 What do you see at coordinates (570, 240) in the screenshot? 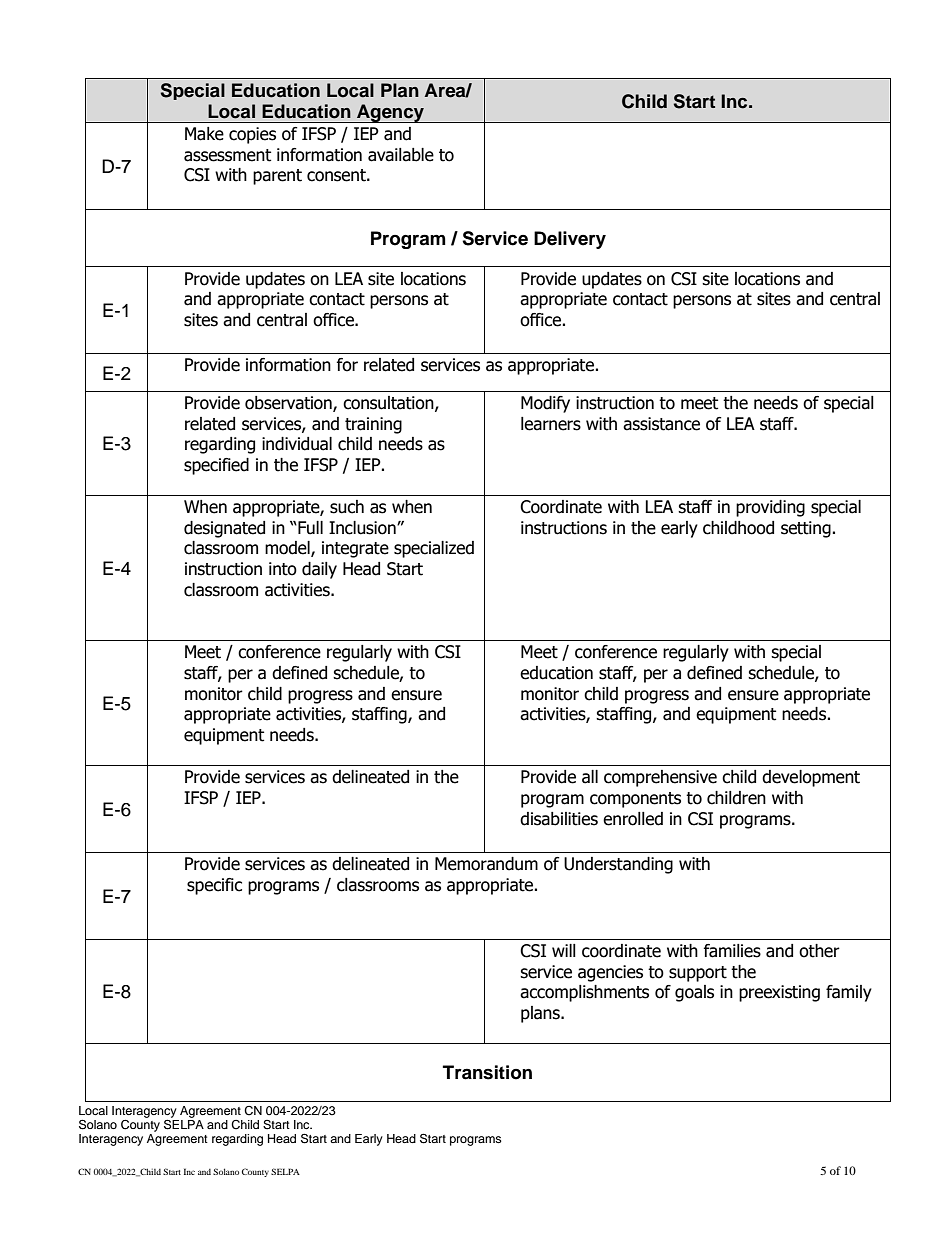
I see `Delivery` at bounding box center [570, 240].
